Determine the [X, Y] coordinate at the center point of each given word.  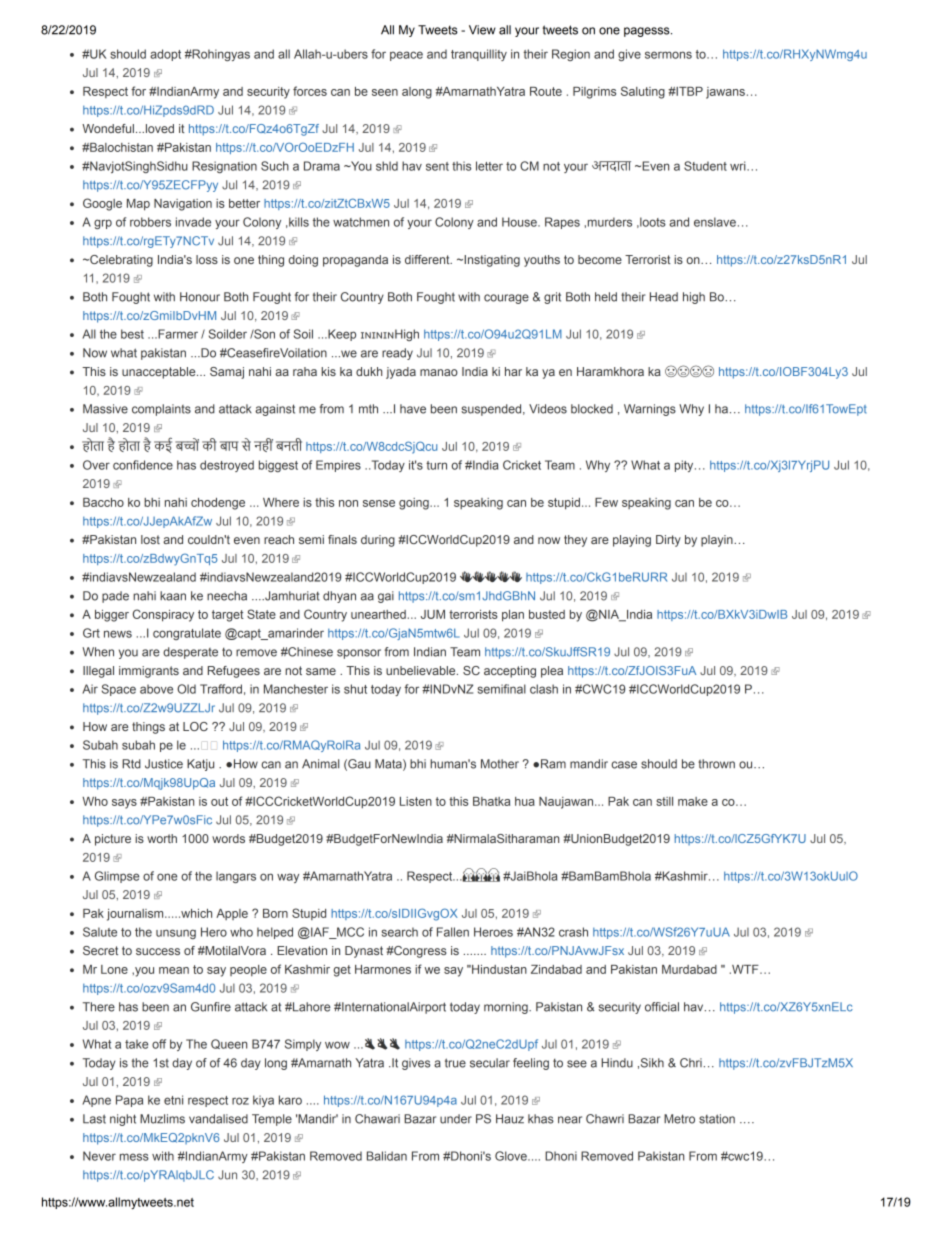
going [415, 504]
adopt [165, 55]
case [624, 765]
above [156, 689]
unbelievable [422, 670]
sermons [668, 55]
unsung [176, 934]
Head [664, 297]
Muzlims [162, 1119]
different [428, 259]
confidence [143, 465]
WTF [745, 969]
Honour [200, 297]
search [399, 932]
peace [406, 56]
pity [685, 466]
